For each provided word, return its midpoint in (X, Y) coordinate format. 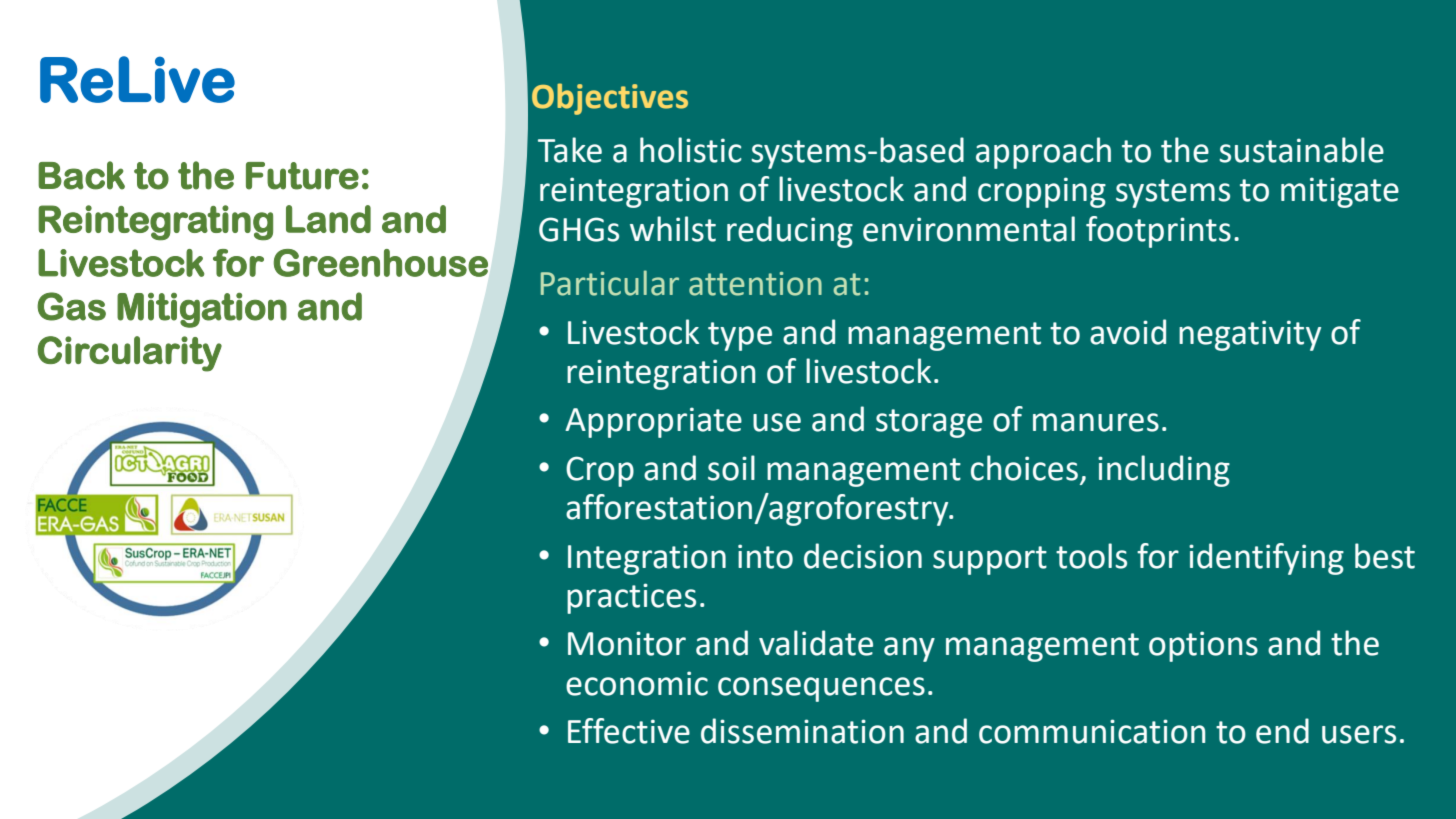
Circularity (129, 354)
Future (302, 176)
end (1282, 731)
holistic (691, 150)
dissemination (802, 731)
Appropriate (653, 422)
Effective (629, 731)
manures (1096, 422)
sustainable (1301, 150)
